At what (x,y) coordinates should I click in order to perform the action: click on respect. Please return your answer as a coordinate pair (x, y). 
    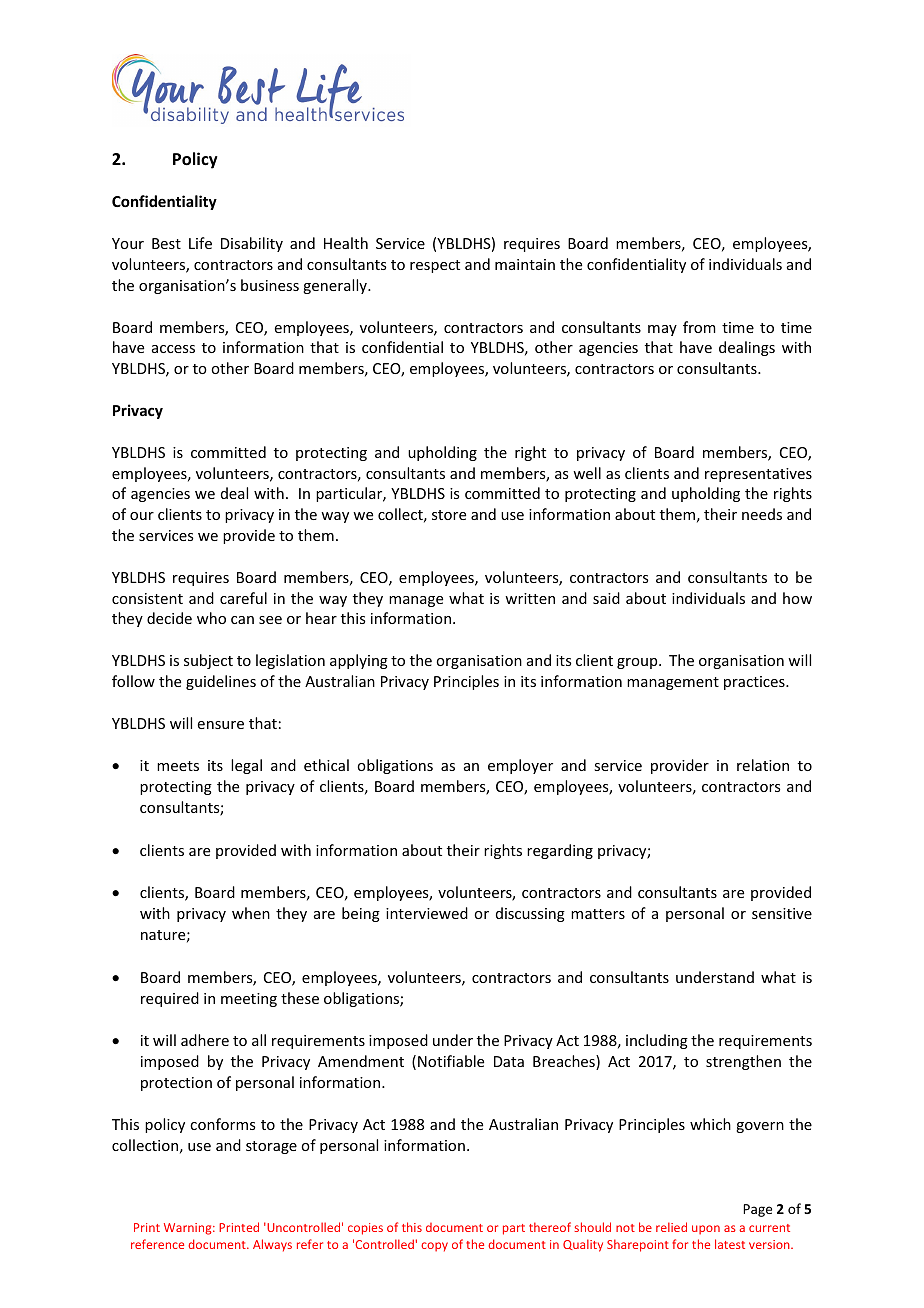
    Looking at the image, I should click on (435, 266).
